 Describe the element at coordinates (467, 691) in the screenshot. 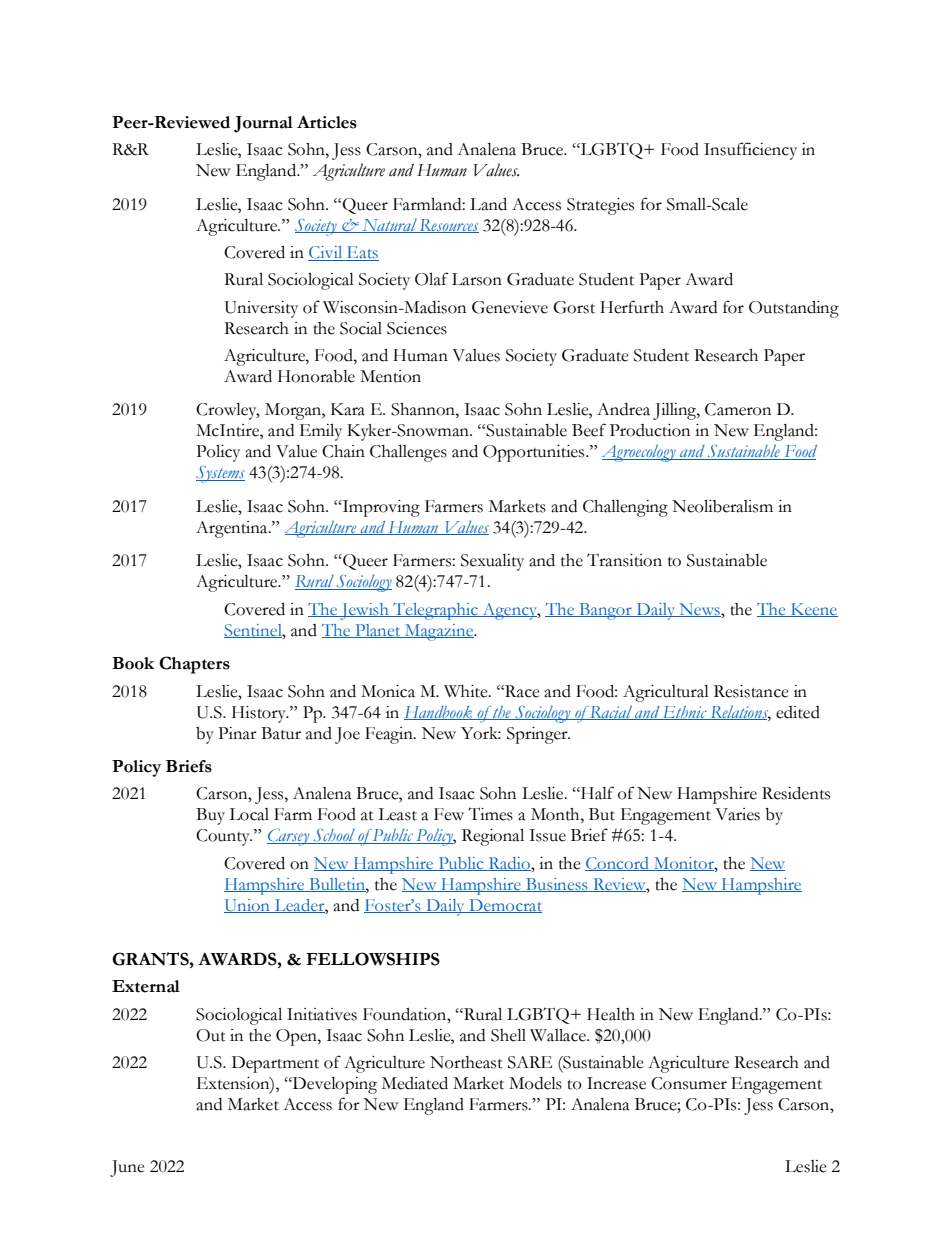

I see `White` at that location.
